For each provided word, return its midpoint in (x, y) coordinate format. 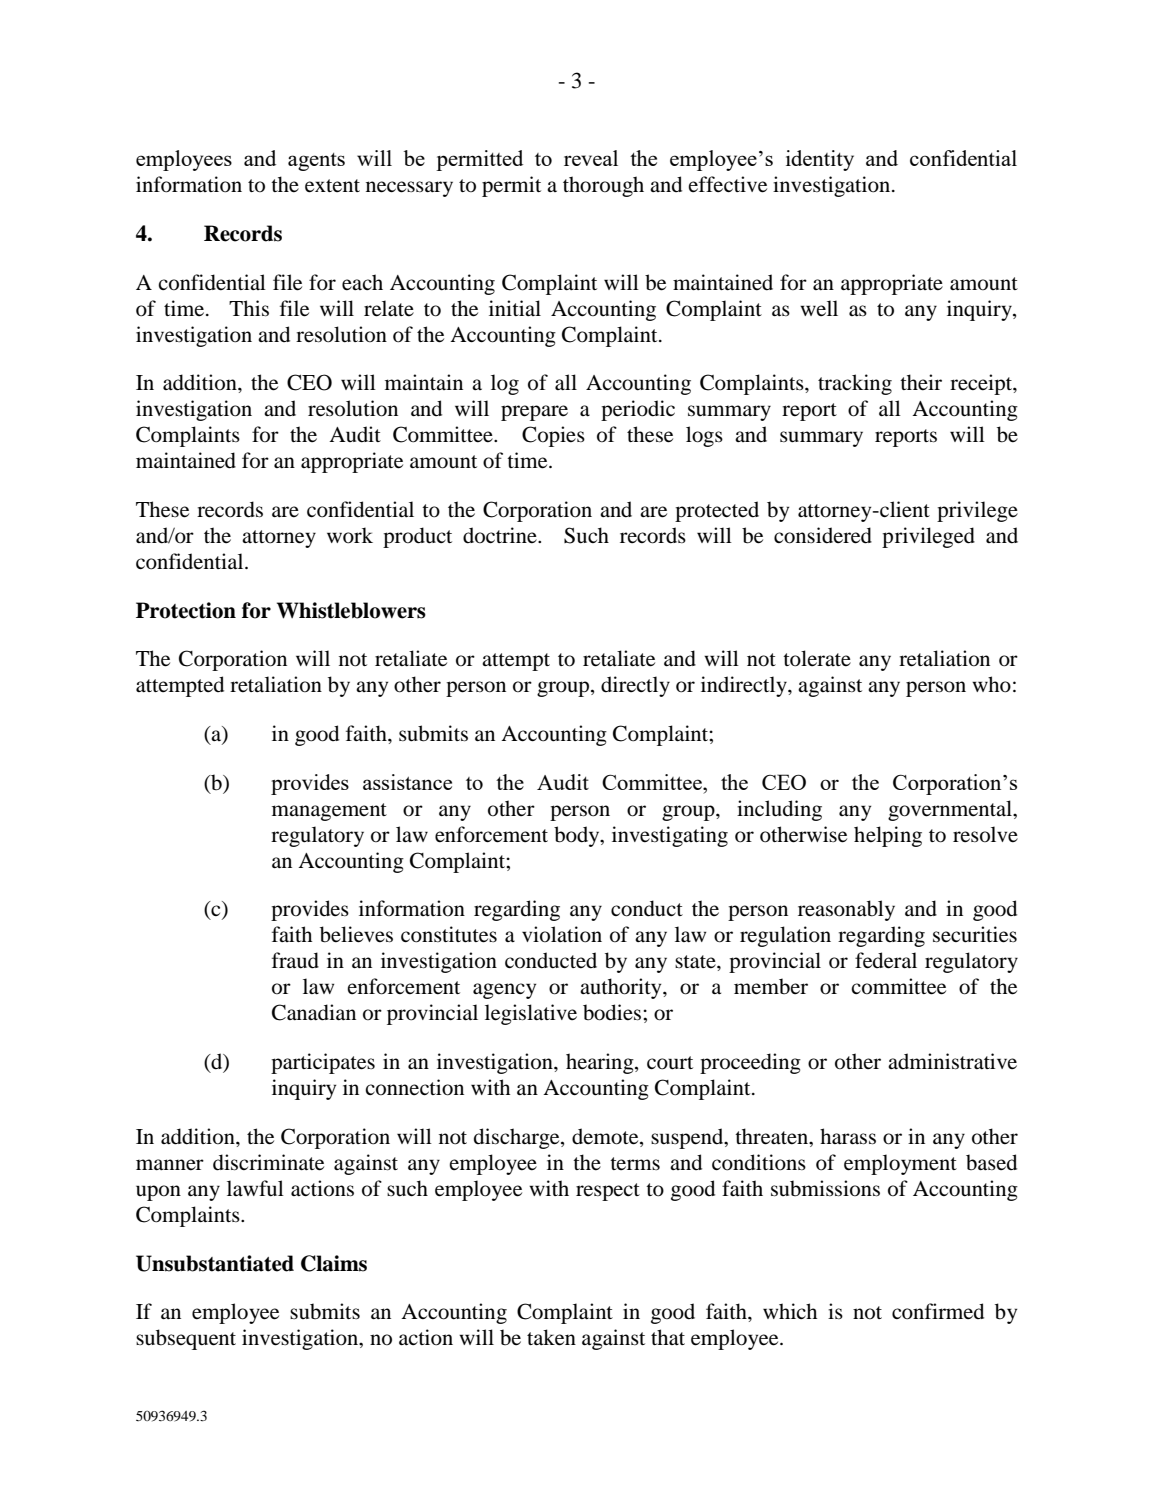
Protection (186, 610)
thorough (603, 186)
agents (316, 162)
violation (562, 934)
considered (823, 535)
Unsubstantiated (215, 1263)
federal (886, 960)
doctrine (501, 535)
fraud (295, 960)
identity (820, 160)
